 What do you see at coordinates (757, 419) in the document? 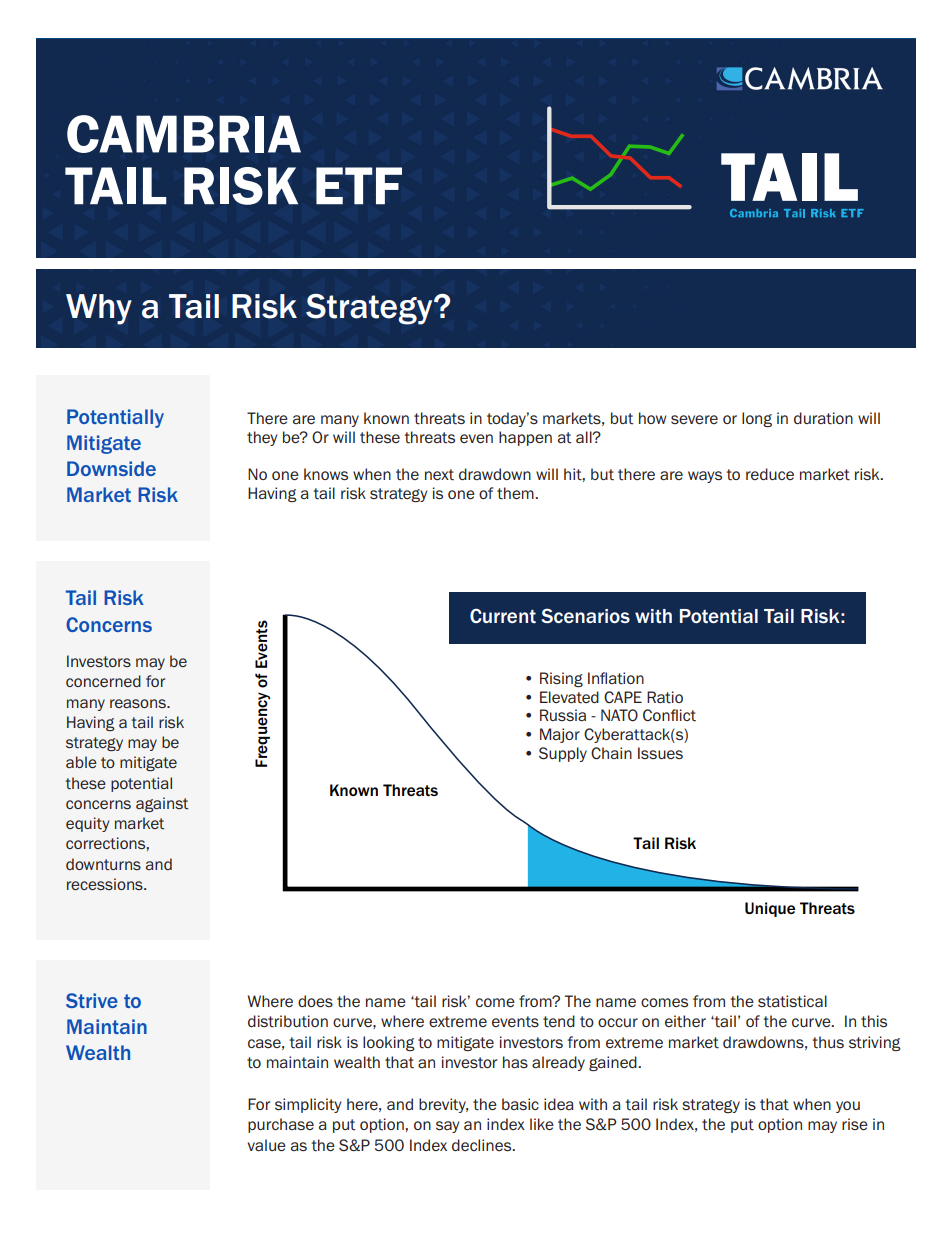
I see `long` at bounding box center [757, 419].
